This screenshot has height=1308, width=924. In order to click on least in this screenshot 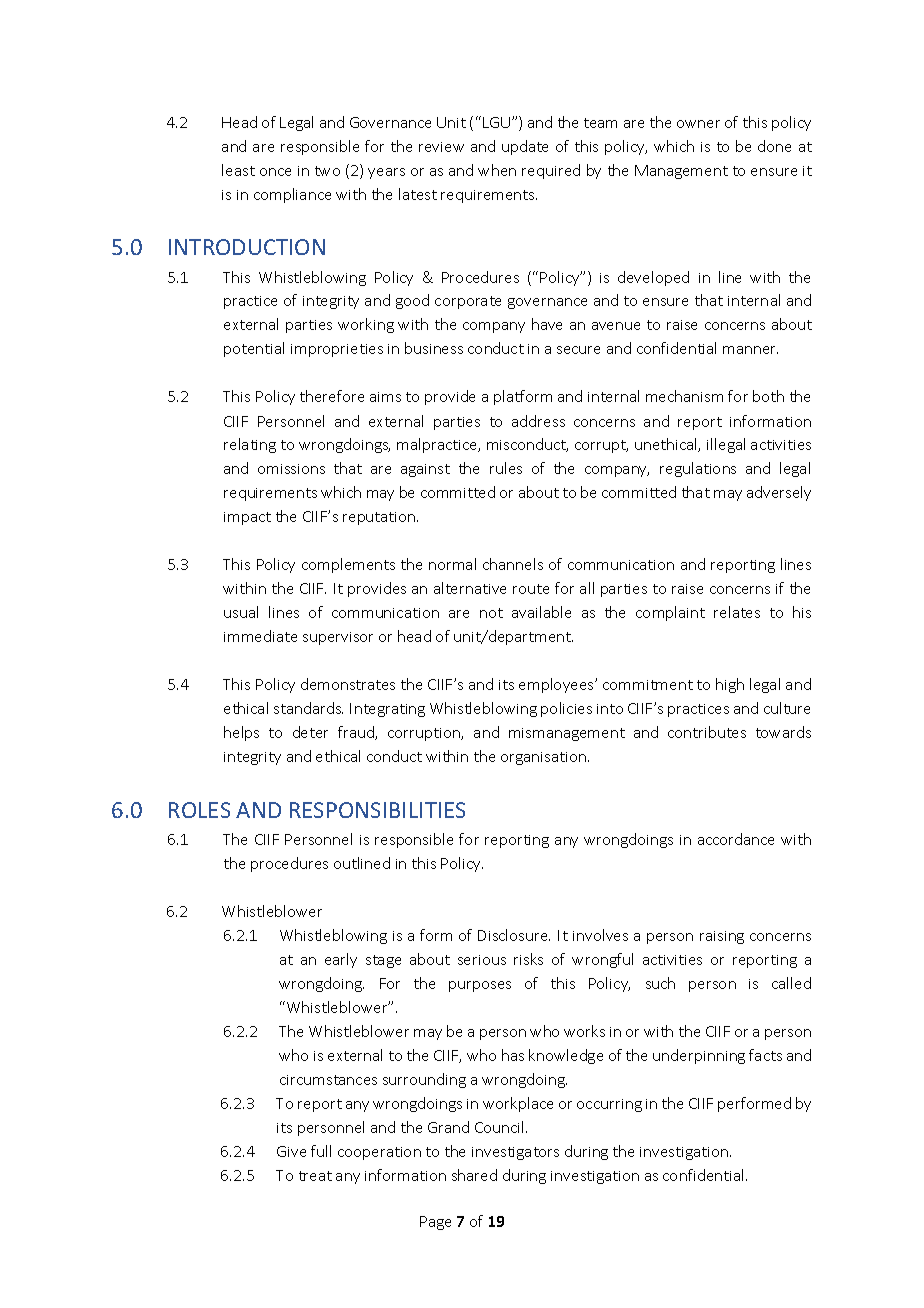, I will do `click(238, 170)`.
